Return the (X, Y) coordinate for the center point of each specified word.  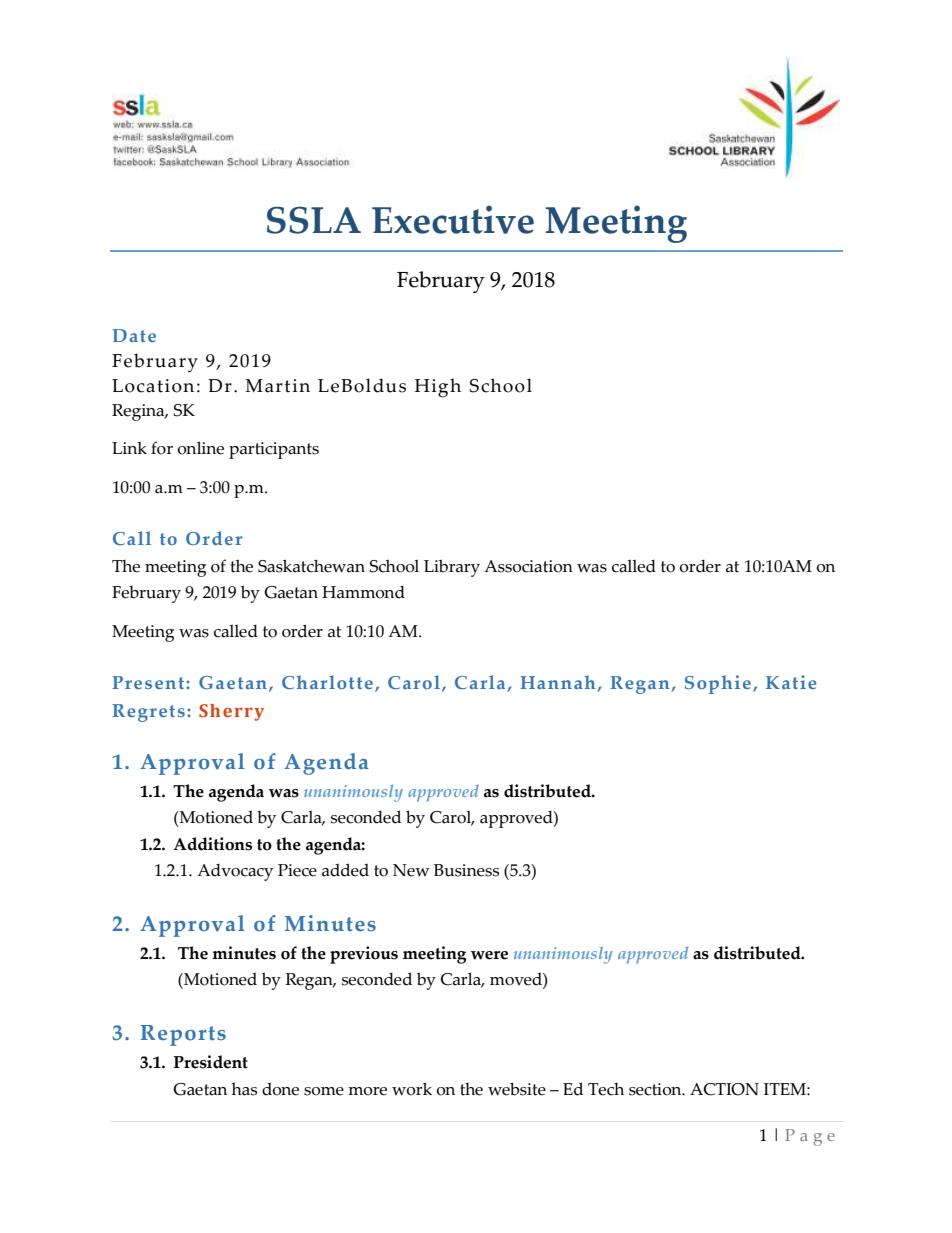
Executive (453, 219)
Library (452, 568)
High (438, 388)
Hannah (559, 683)
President (210, 1062)
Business (466, 870)
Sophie (718, 684)
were (489, 955)
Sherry (231, 712)
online (200, 448)
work (412, 1089)
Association (528, 566)
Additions (212, 844)
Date (134, 335)
